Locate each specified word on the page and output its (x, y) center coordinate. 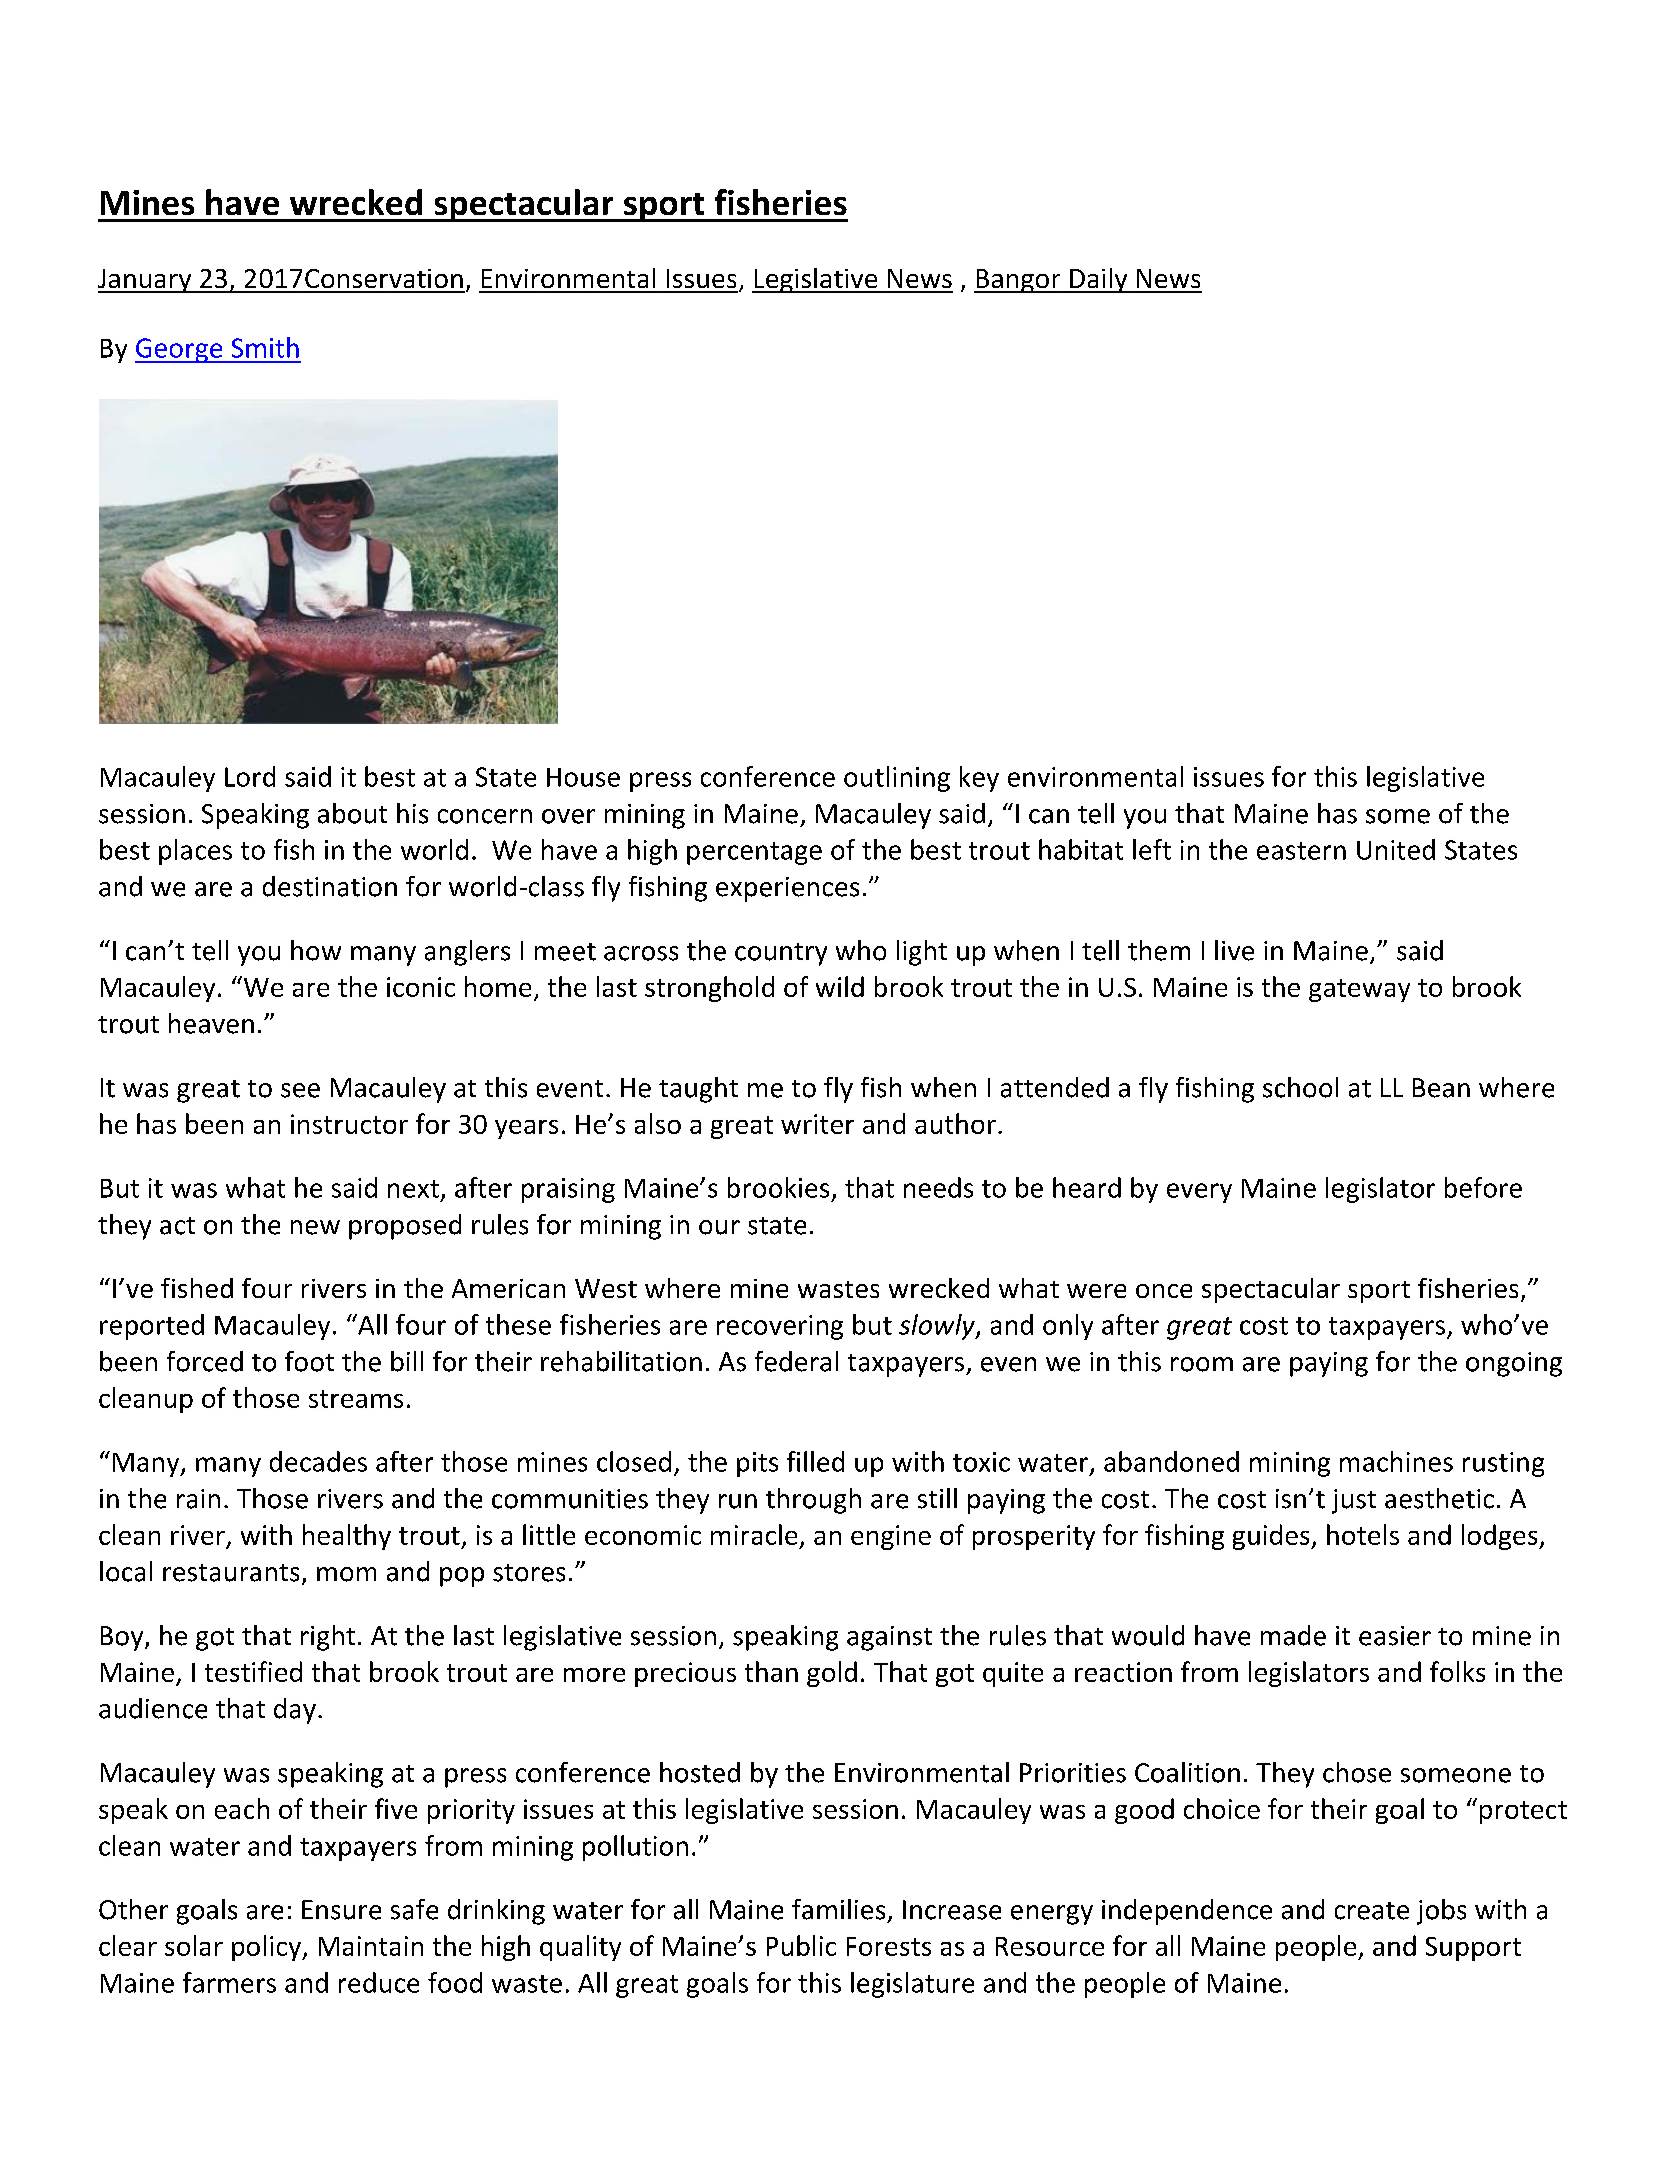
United (1396, 849)
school (1300, 1087)
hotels (1363, 1534)
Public (801, 1945)
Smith (265, 347)
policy (267, 1948)
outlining (897, 779)
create (1372, 1911)
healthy (347, 1537)
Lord (250, 776)
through (813, 1501)
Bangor (1018, 281)
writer (817, 1124)
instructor (349, 1124)
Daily (1099, 280)
